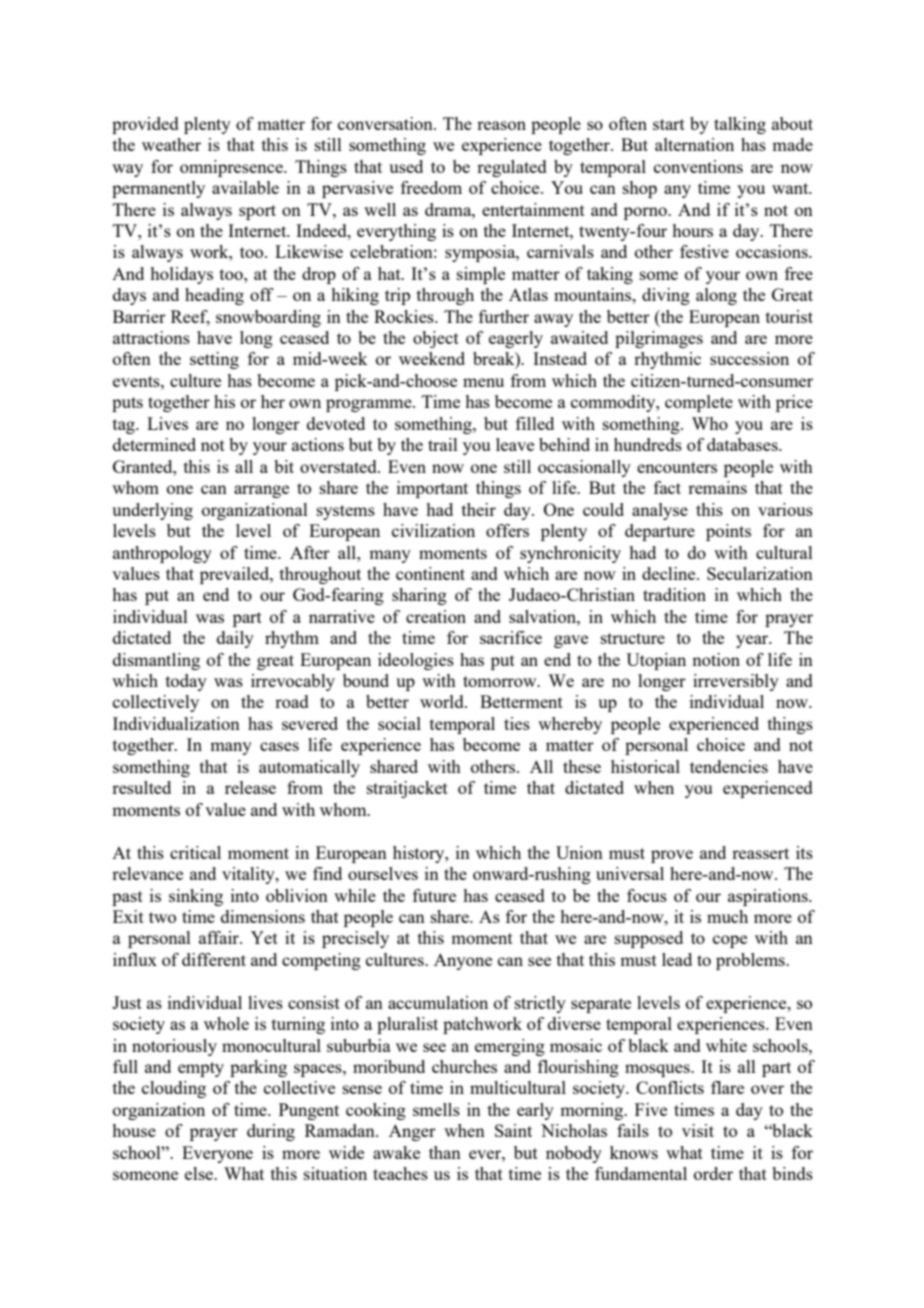  I want to click on omnipresence, so click(232, 168).
